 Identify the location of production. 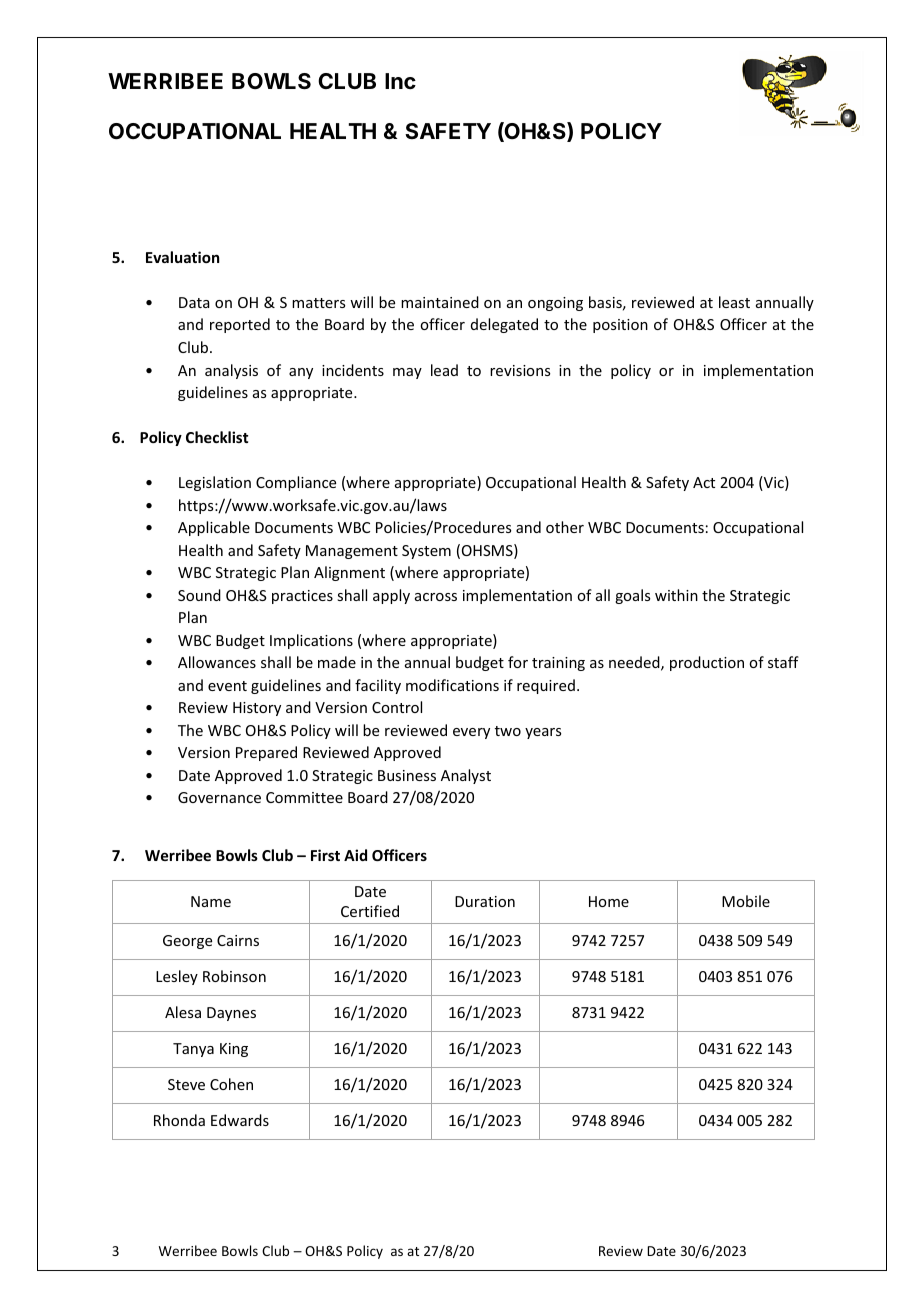
(707, 663).
